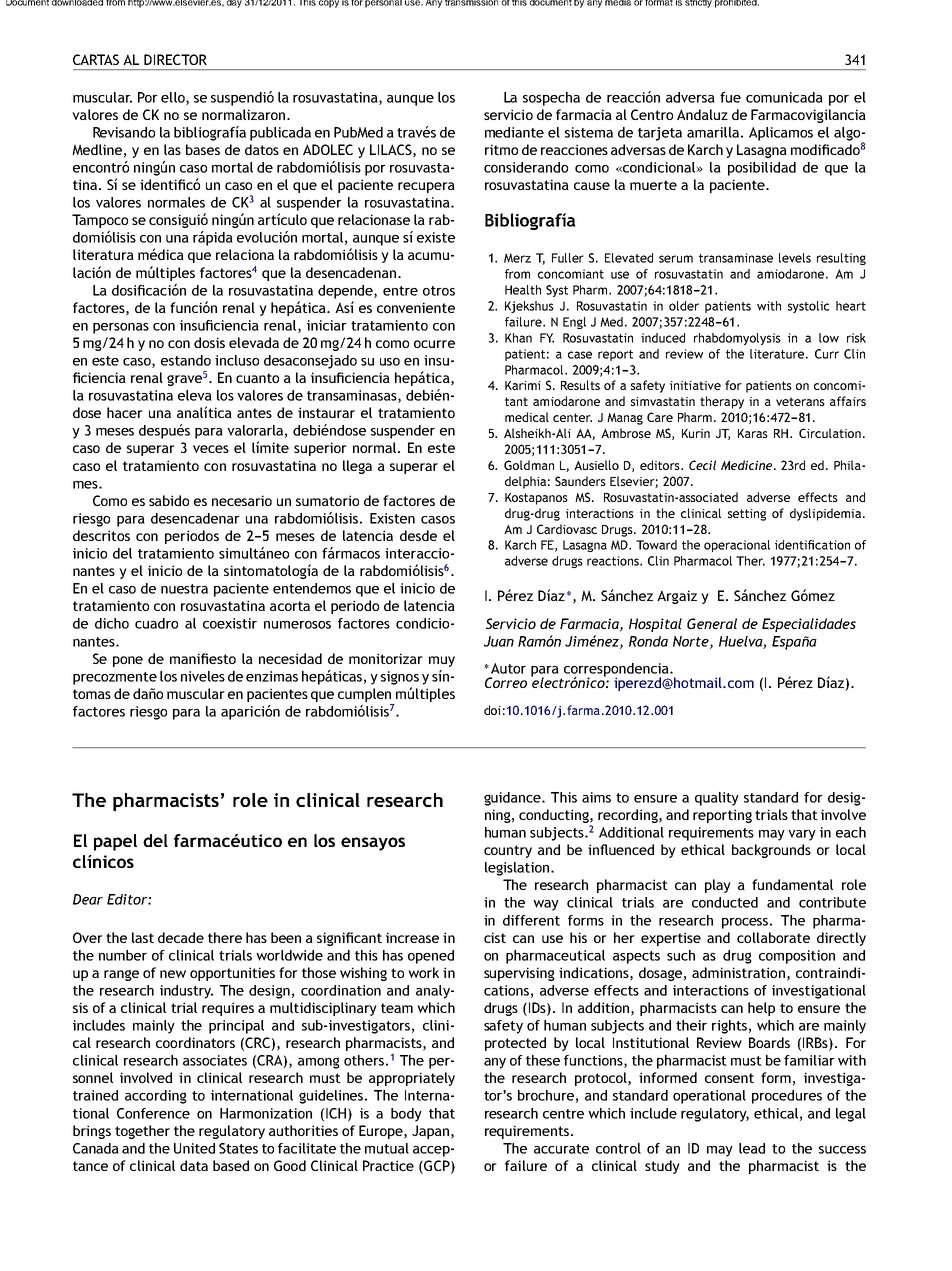 This screenshot has width=952, height=1271. Describe the element at coordinates (748, 465) in the screenshot. I see `Medicine` at that location.
